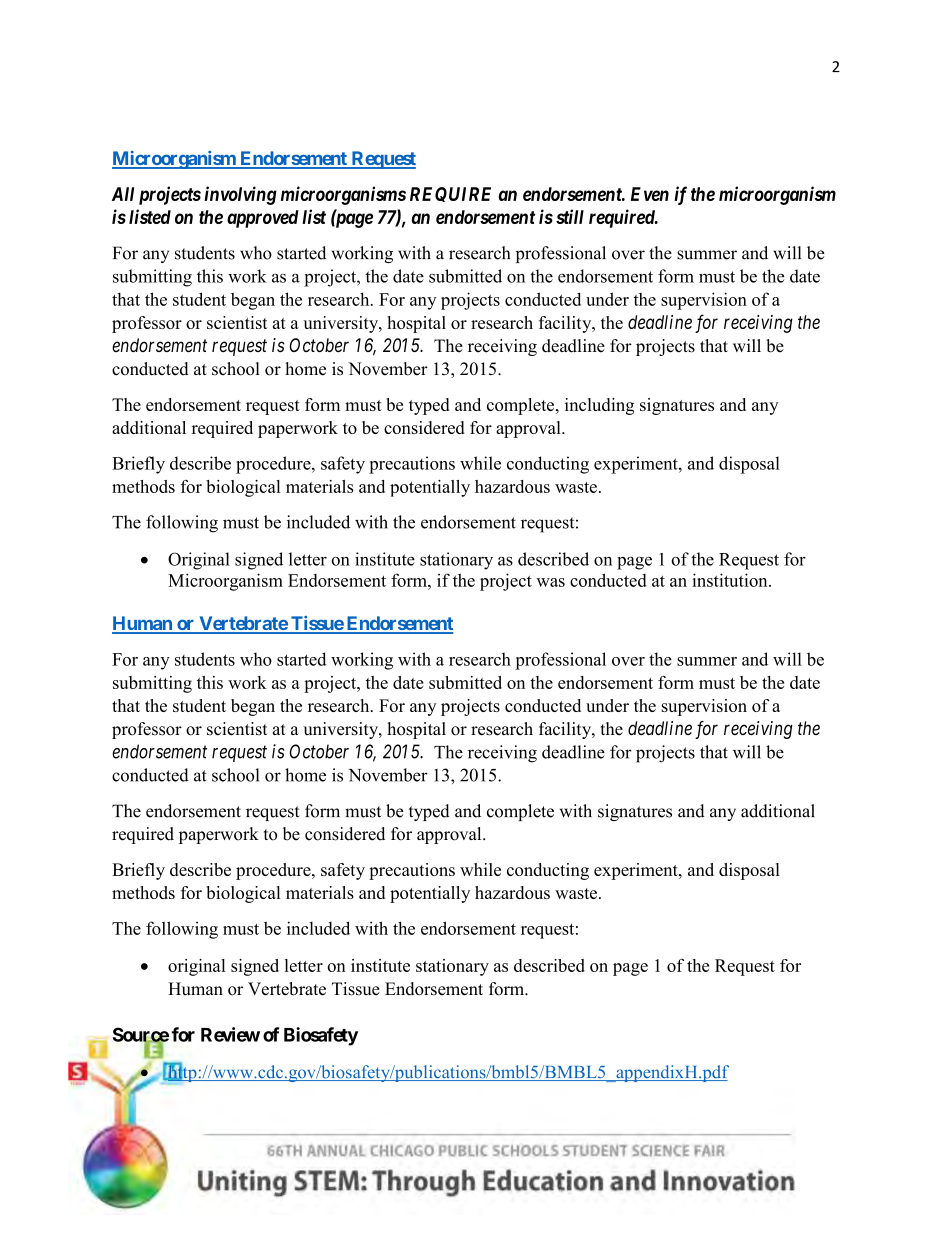 The image size is (952, 1233). Describe the element at coordinates (570, 216) in the screenshot. I see `still` at that location.
